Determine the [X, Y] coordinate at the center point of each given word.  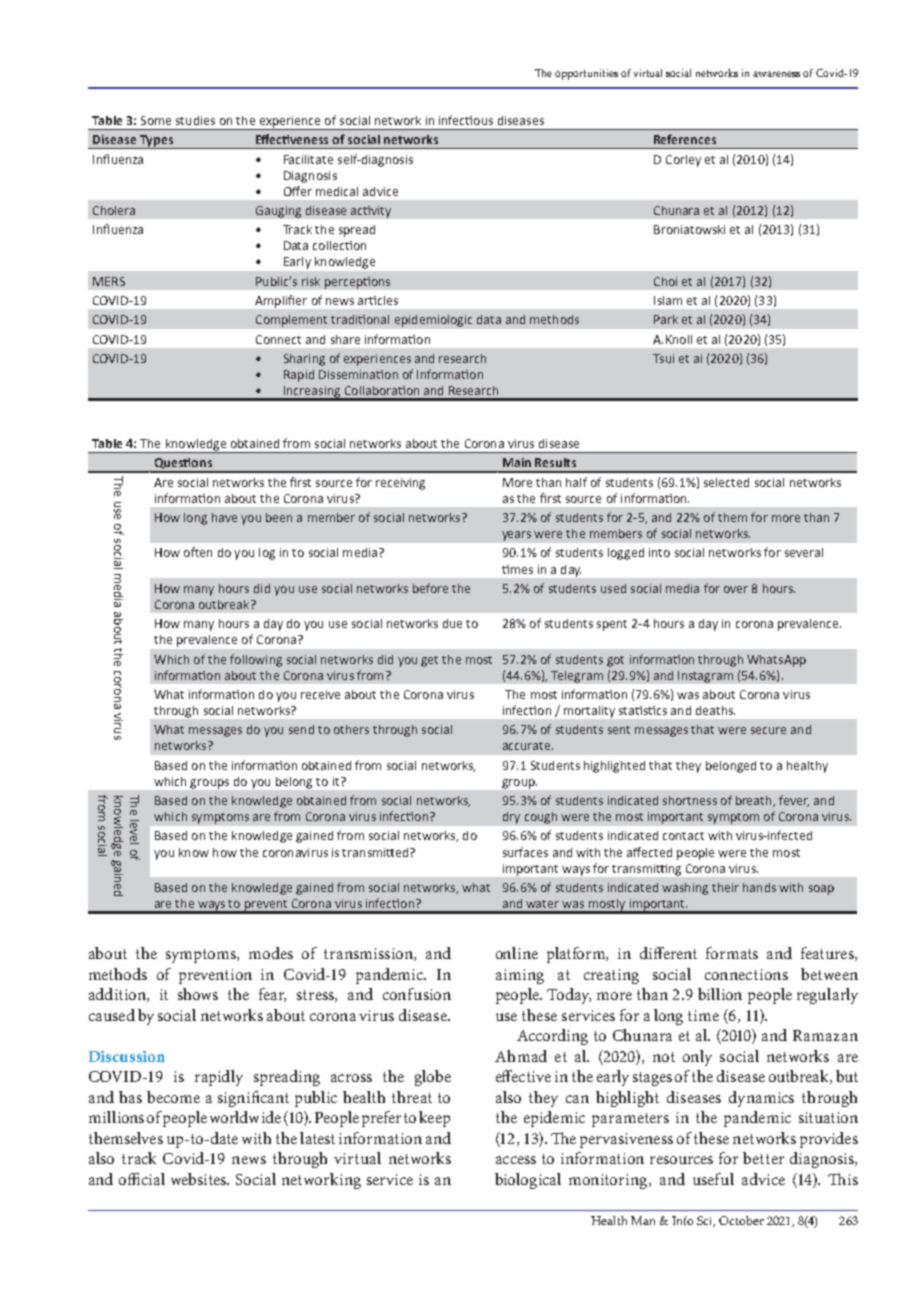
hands [759, 887]
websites [200, 1179]
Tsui [663, 358]
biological [528, 1181]
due [452, 623]
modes [271, 953]
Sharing [304, 360]
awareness [776, 74]
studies [195, 120]
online [517, 953]
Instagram [705, 677]
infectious [466, 120]
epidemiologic [433, 321]
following [256, 660]
